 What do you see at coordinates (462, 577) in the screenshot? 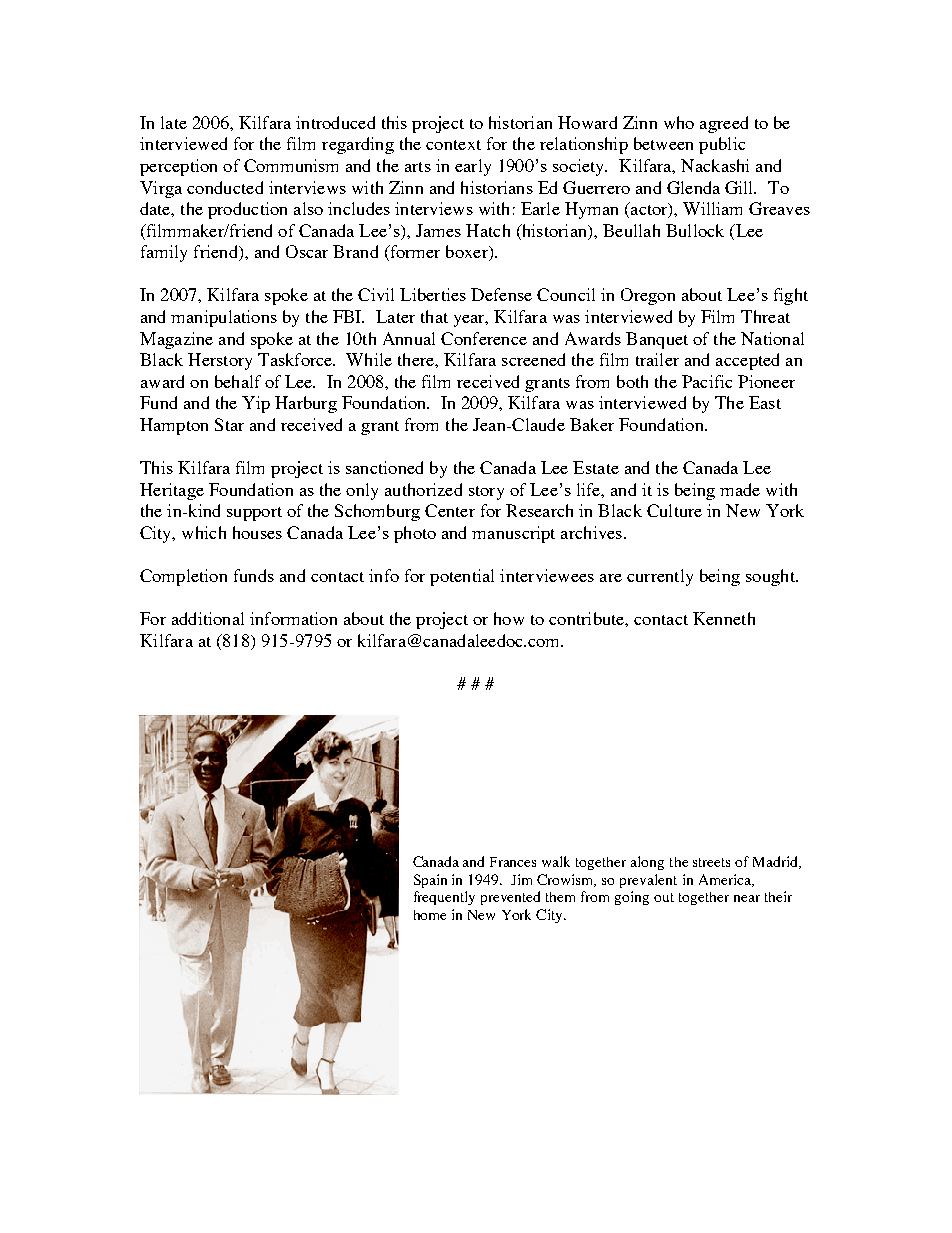
I see `potential` at bounding box center [462, 577].
